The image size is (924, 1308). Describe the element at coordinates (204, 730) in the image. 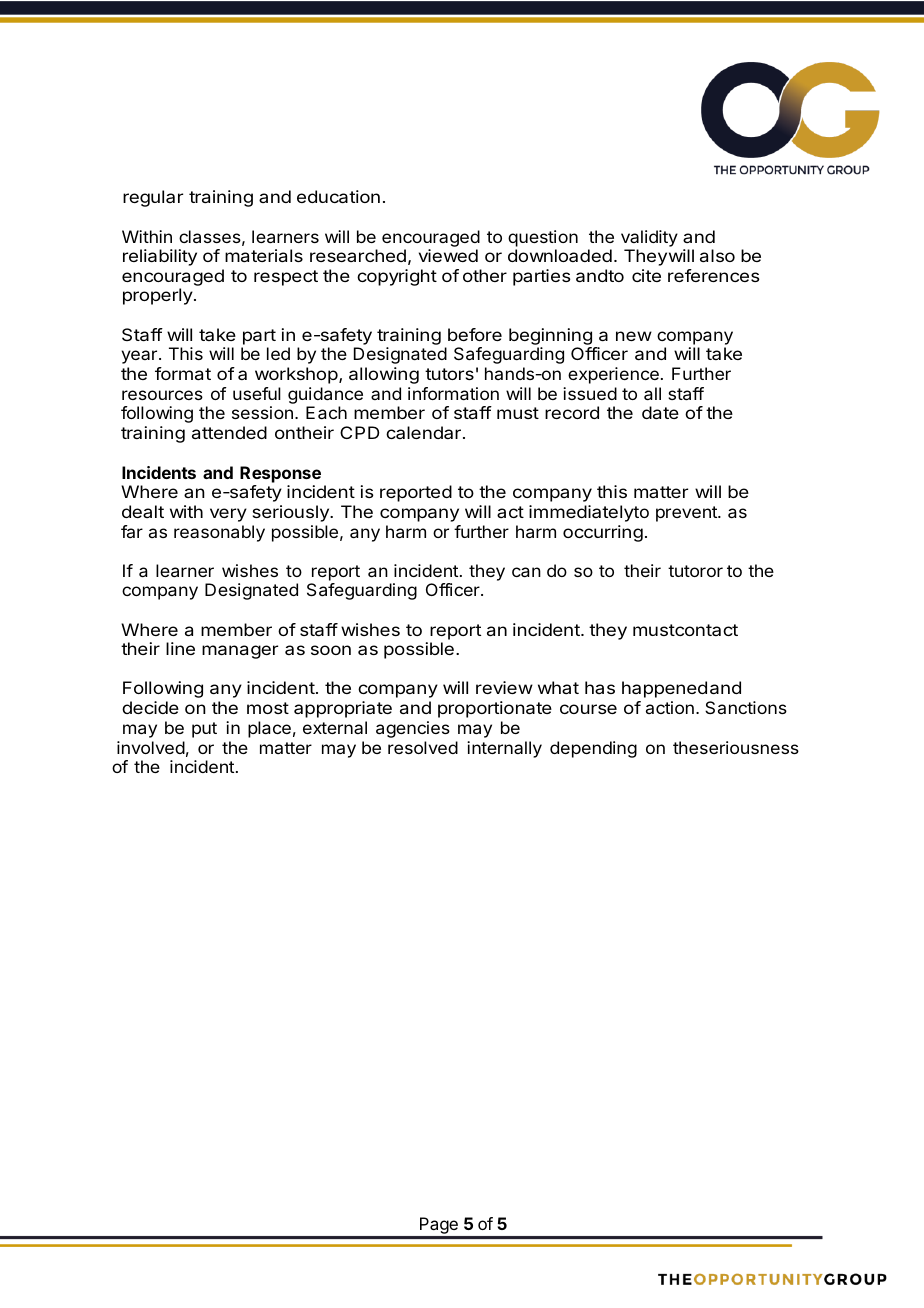

I see `put` at that location.
